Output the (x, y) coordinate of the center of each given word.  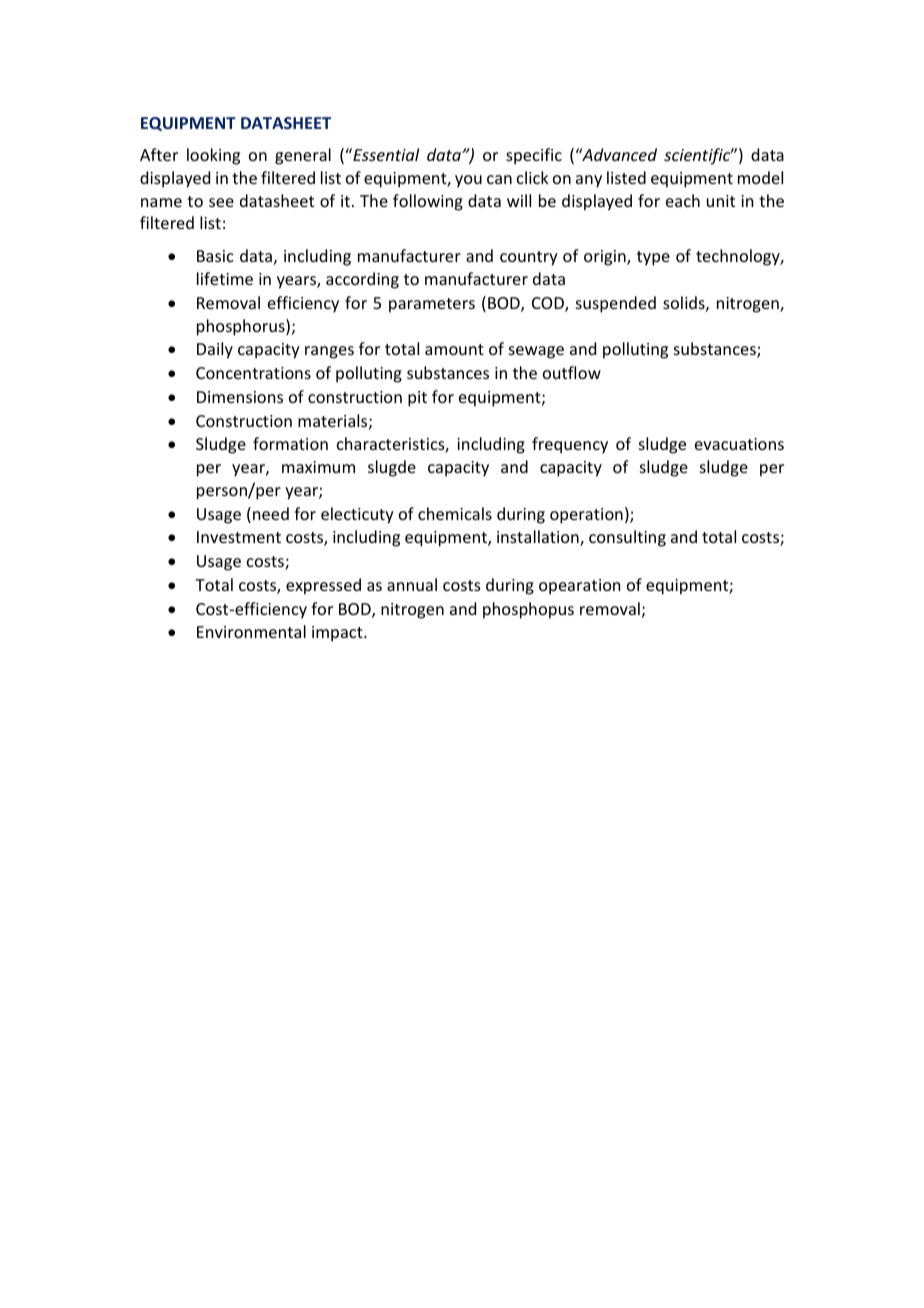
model (760, 177)
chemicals (455, 513)
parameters (432, 305)
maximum (318, 467)
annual (412, 584)
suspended (616, 304)
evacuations (739, 444)
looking (213, 156)
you (468, 181)
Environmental (251, 631)
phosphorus (242, 327)
